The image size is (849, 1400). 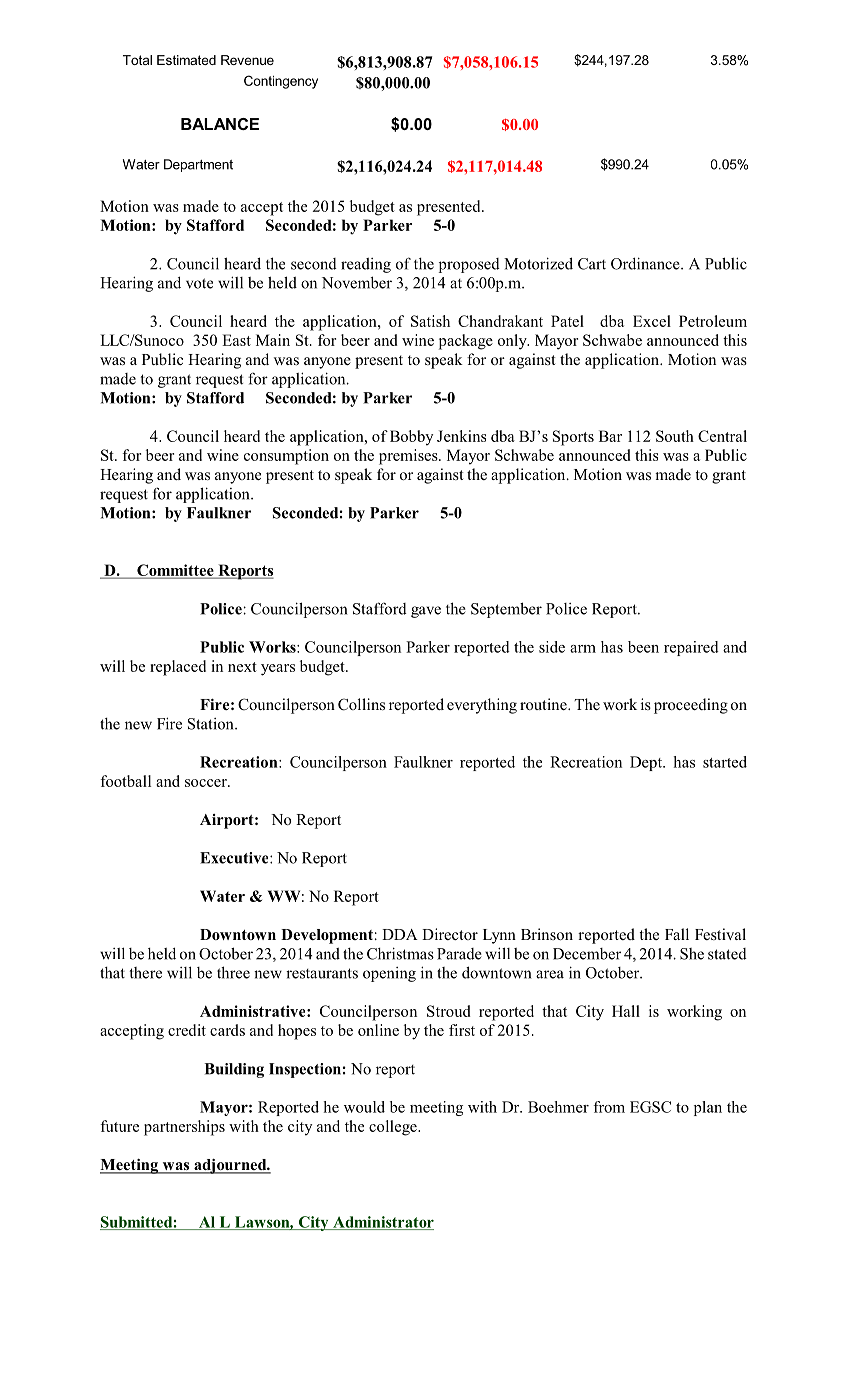 What do you see at coordinates (281, 82) in the page?
I see `Contingency` at bounding box center [281, 82].
